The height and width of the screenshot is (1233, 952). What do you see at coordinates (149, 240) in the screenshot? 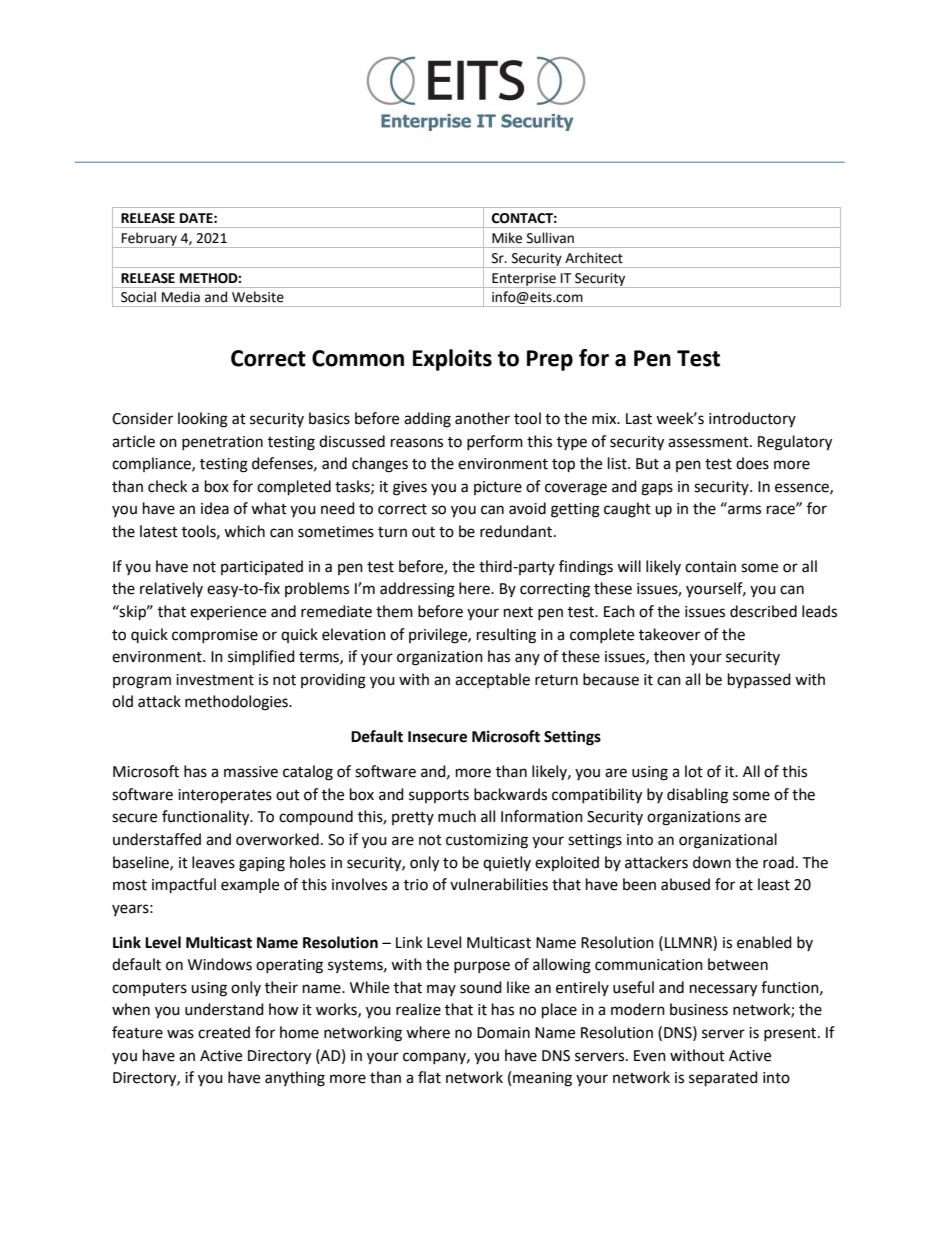
I see `February` at bounding box center [149, 240].
